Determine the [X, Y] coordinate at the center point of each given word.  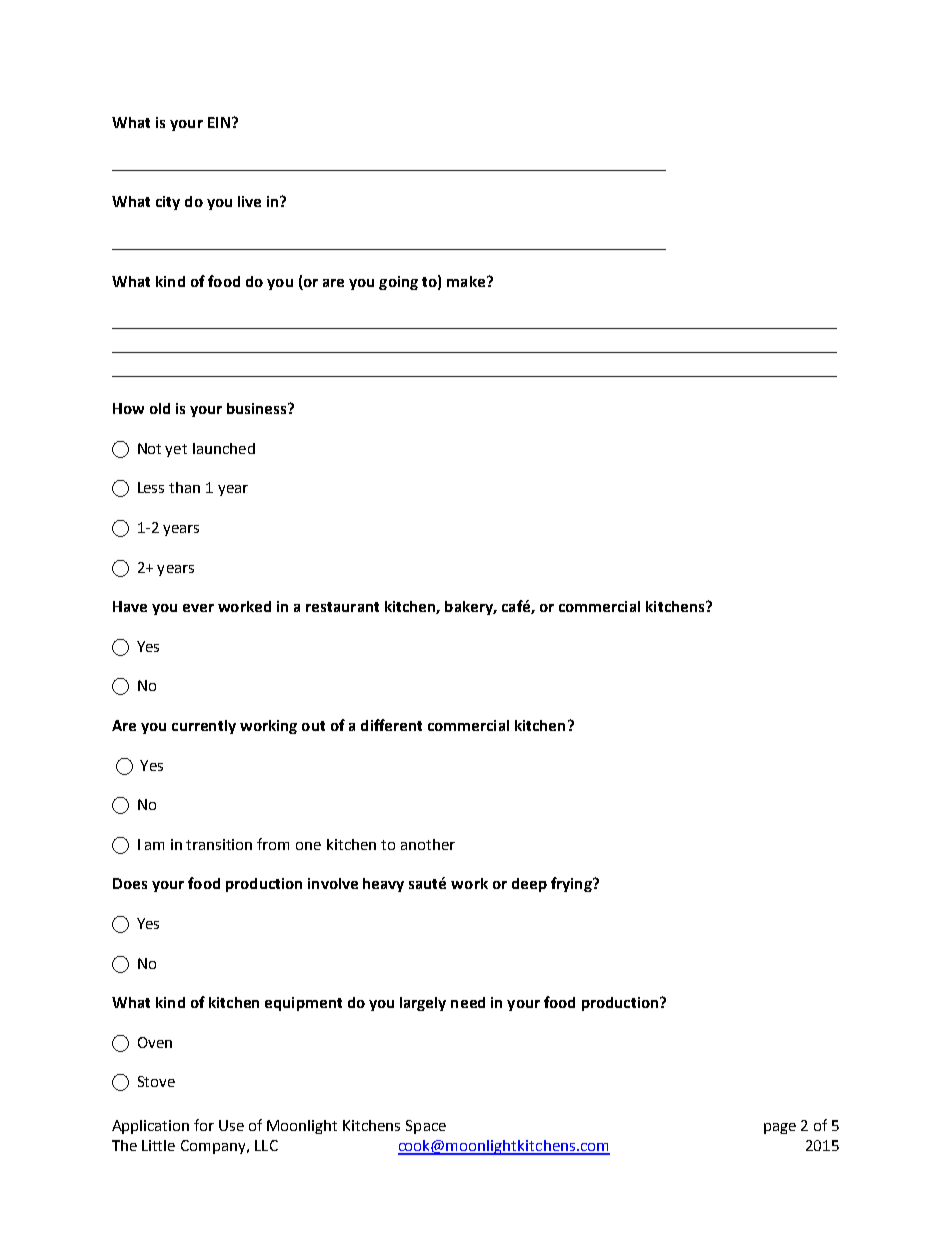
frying [572, 884]
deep [529, 885]
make [466, 281]
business [258, 408]
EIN [219, 122]
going [398, 283]
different [391, 725]
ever [198, 608]
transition [219, 844]
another [428, 844]
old [160, 408]
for [204, 1125]
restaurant [342, 607]
